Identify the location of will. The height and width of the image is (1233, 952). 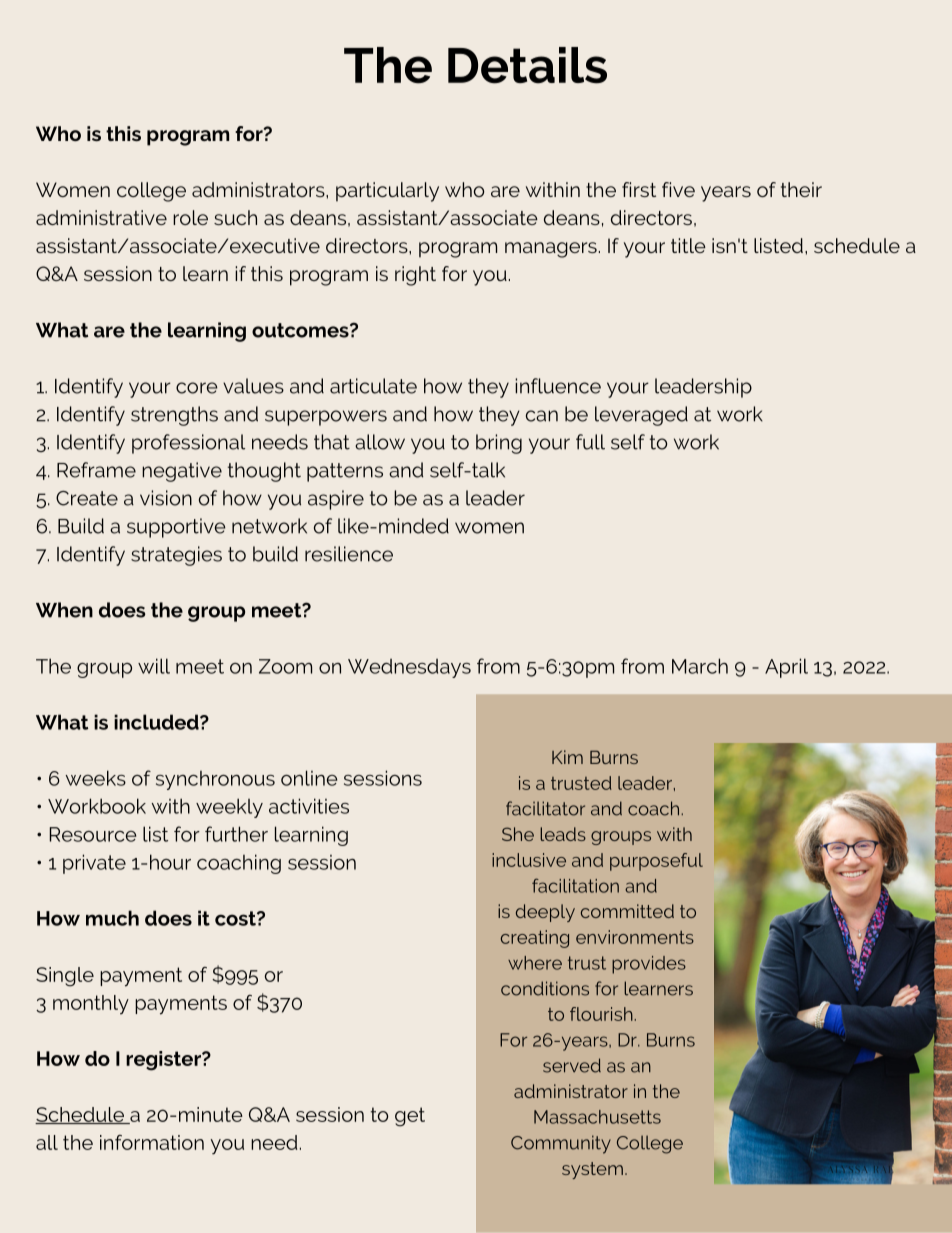
(154, 666).
